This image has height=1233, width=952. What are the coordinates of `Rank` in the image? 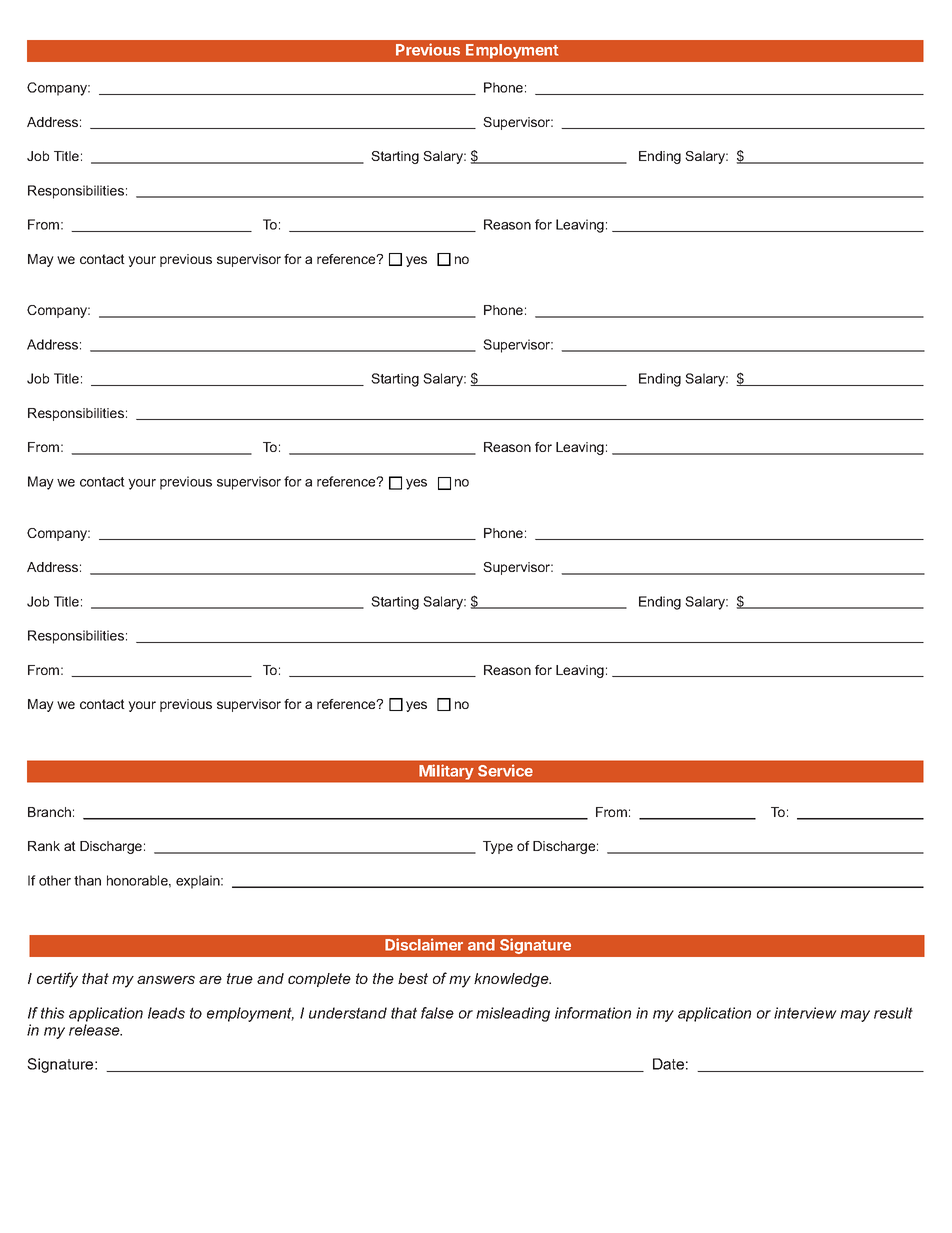 It's located at (44, 846).
